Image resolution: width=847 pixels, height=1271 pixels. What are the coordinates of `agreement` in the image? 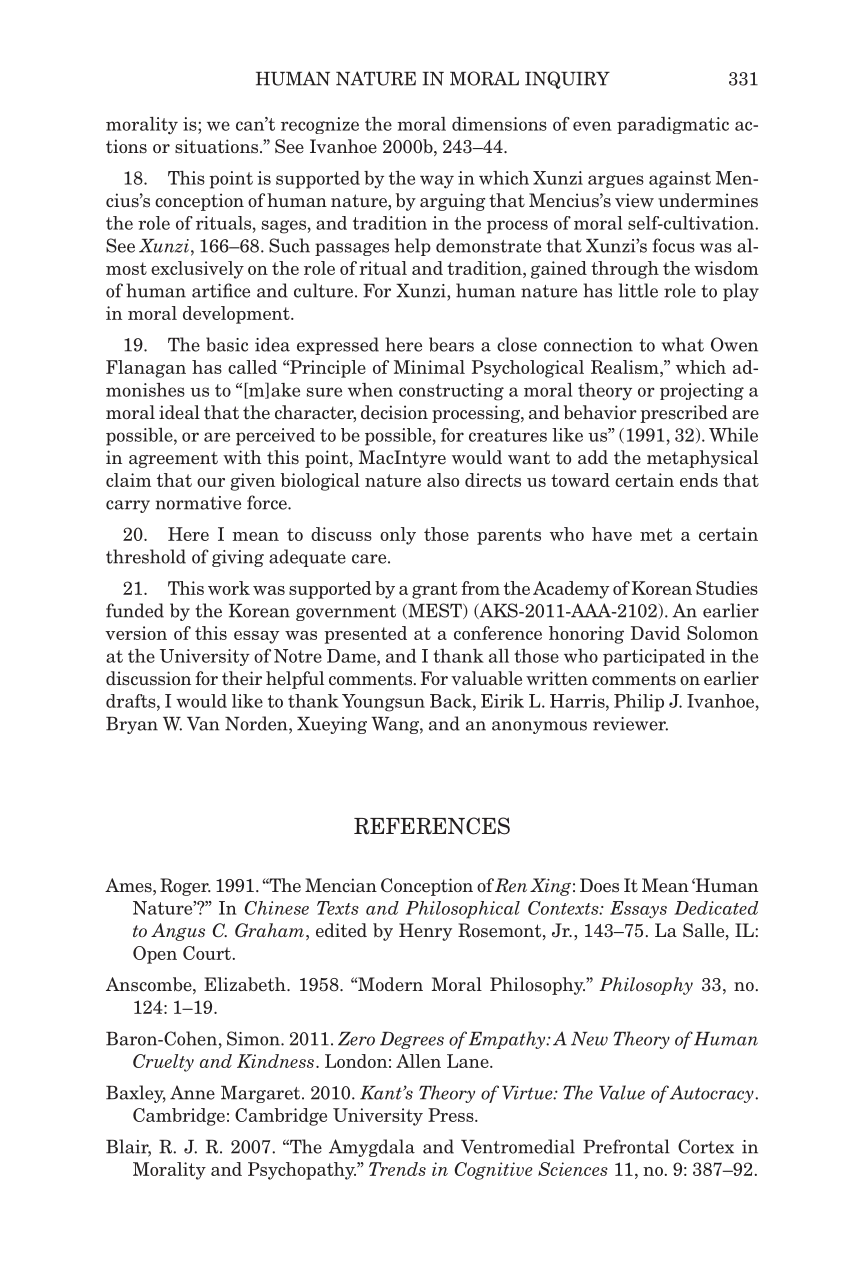 It's located at (173, 460).
